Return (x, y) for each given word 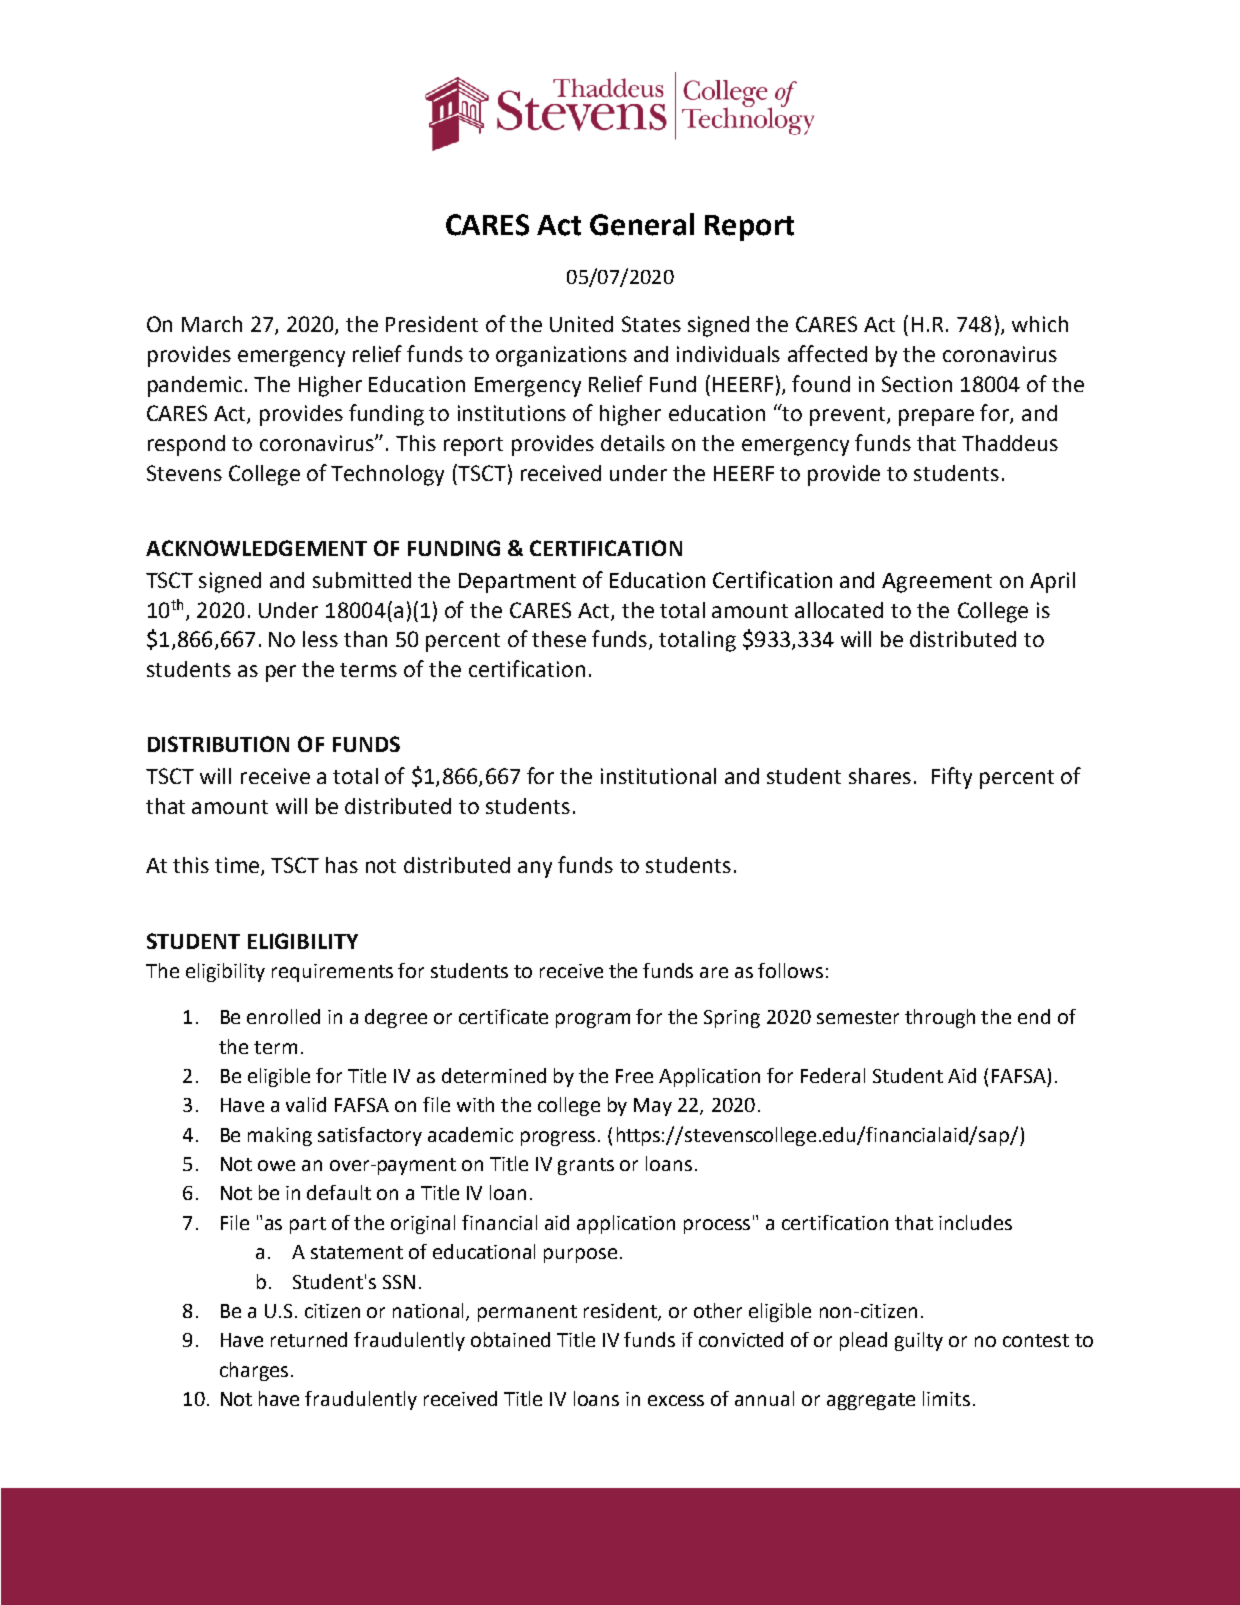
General (642, 224)
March (212, 324)
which (1040, 324)
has (342, 865)
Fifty (952, 778)
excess (676, 1400)
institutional (658, 776)
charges (254, 1371)
